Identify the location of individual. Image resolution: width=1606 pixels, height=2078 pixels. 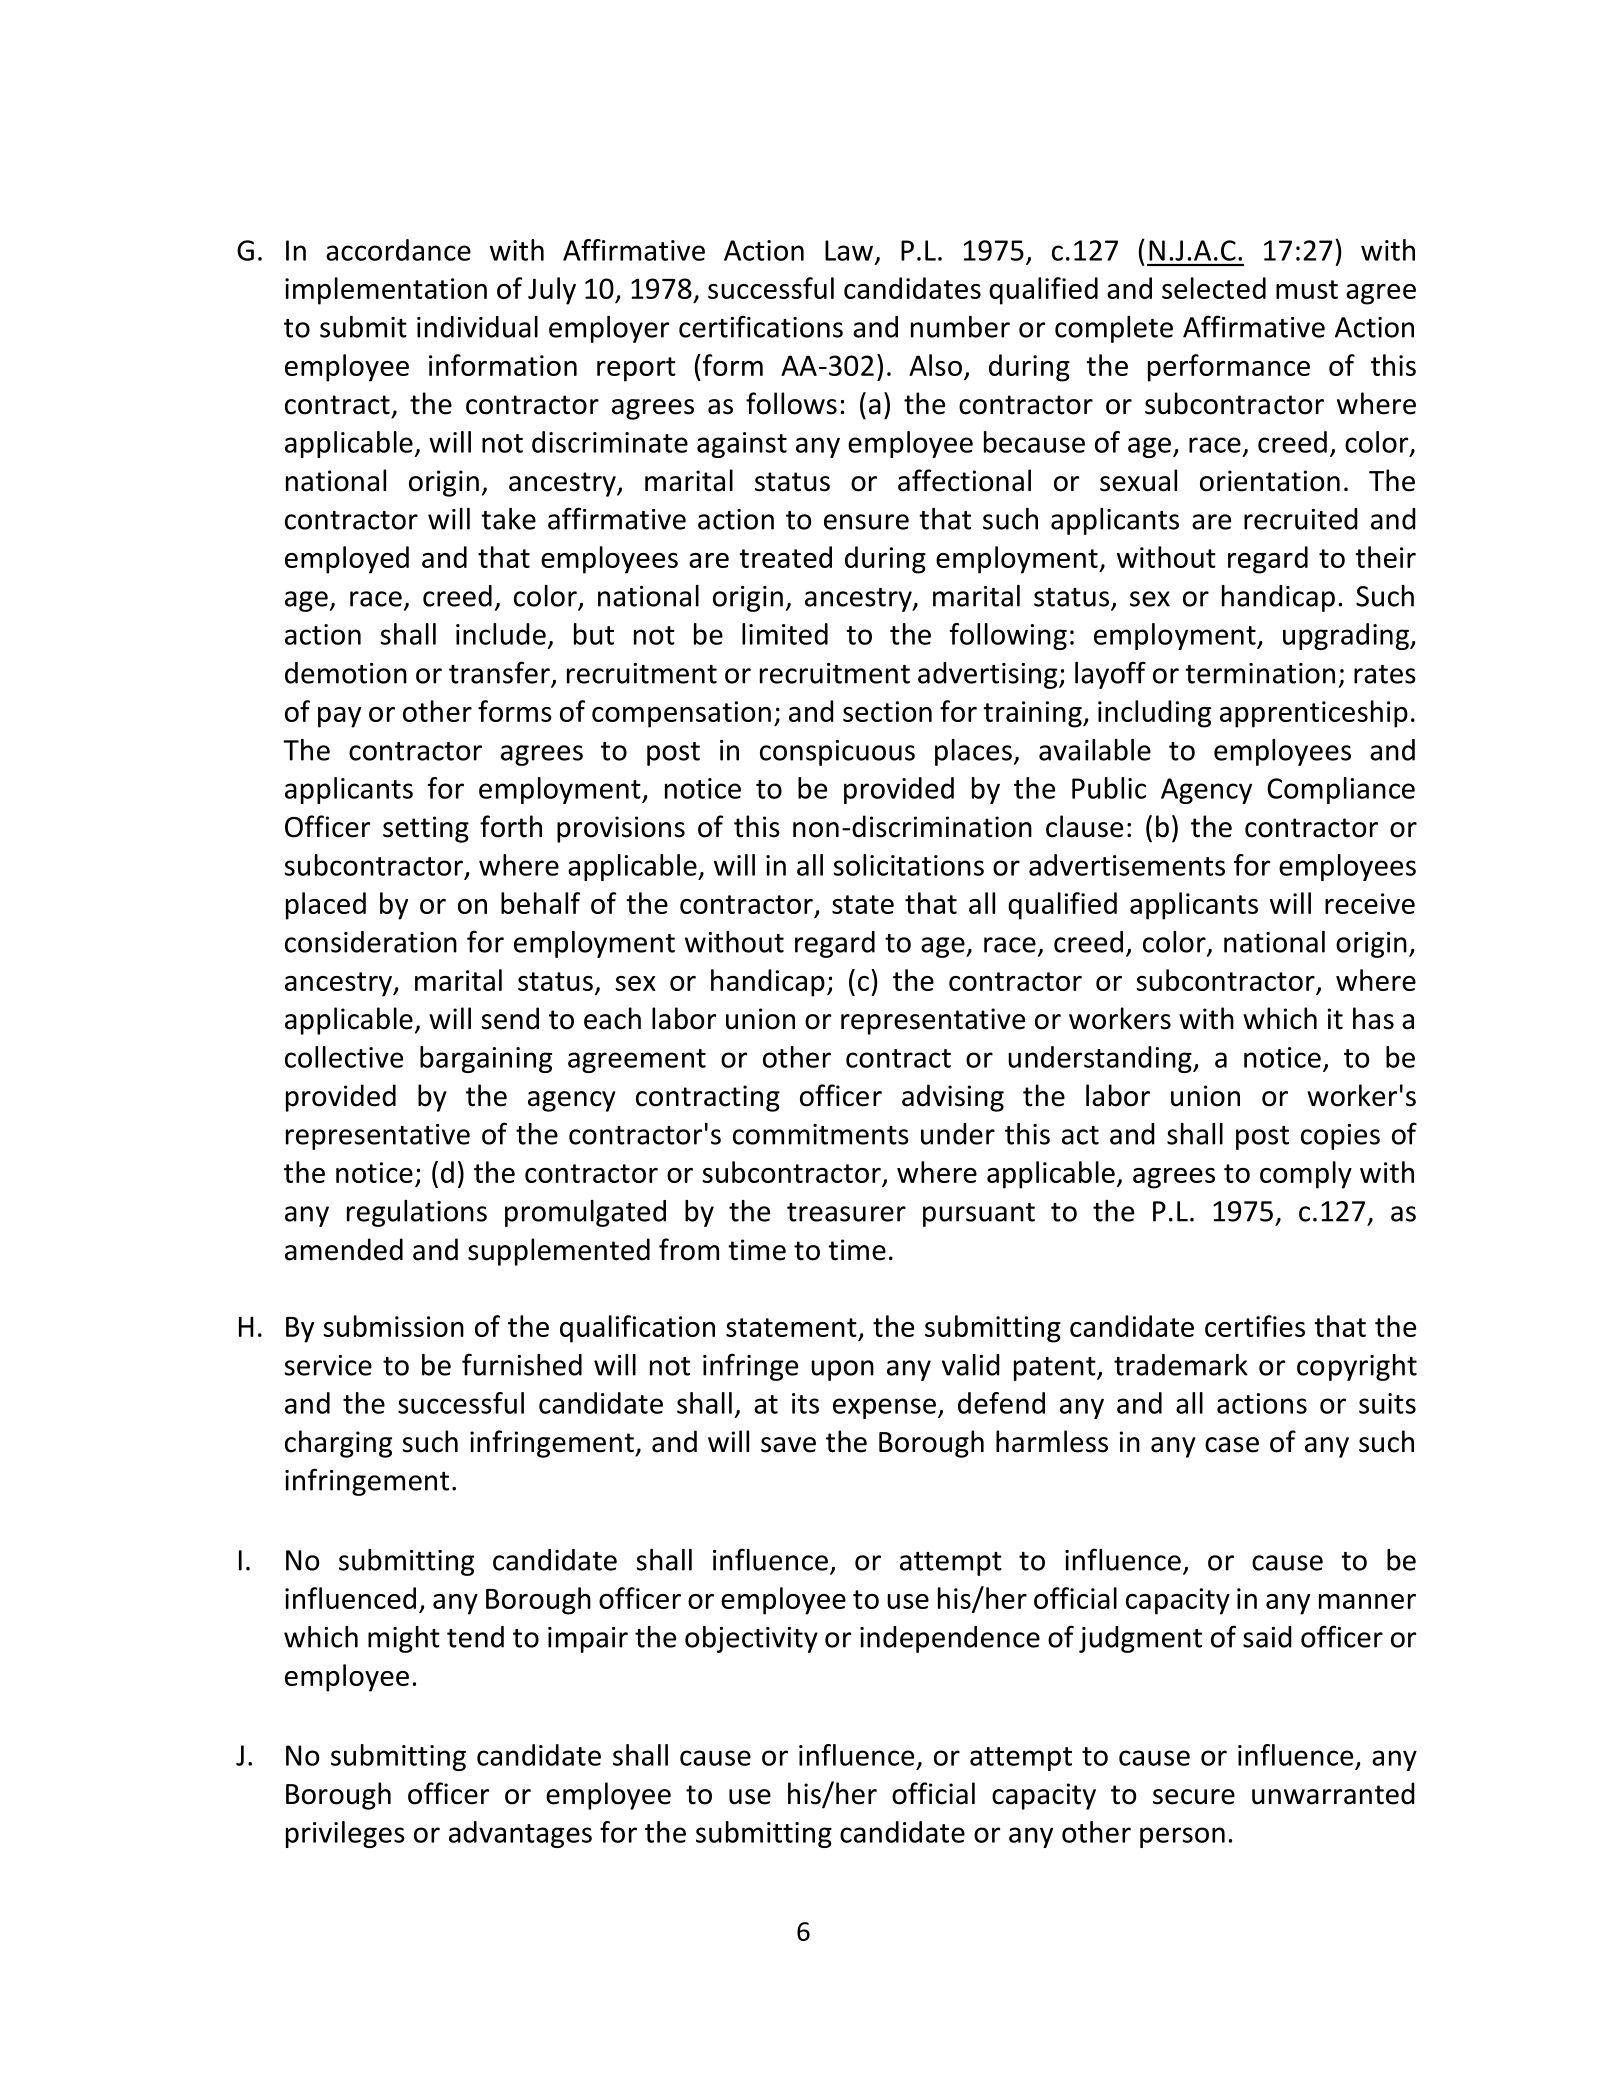
(477, 327).
